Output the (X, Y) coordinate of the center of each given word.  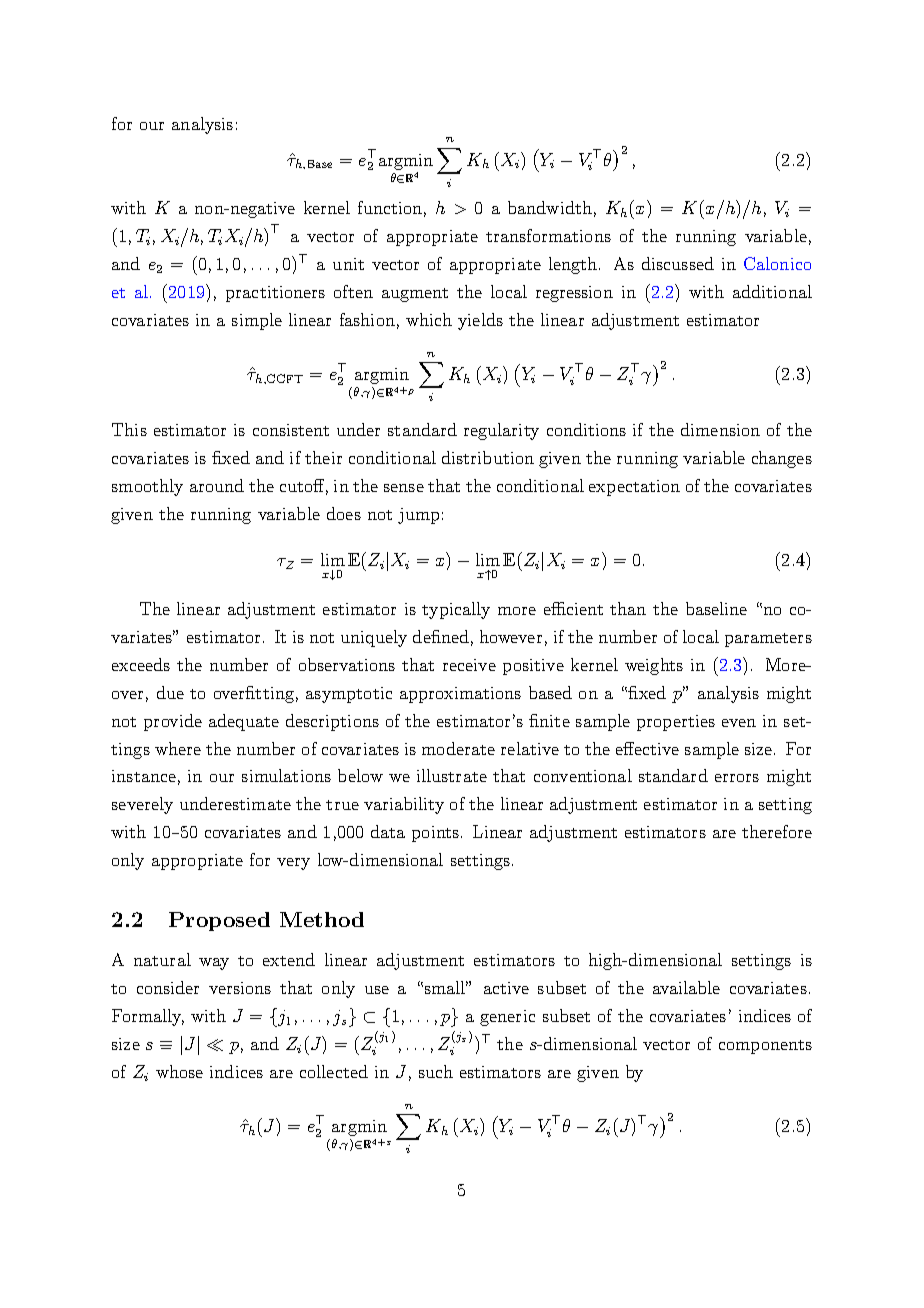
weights (654, 666)
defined (441, 636)
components (765, 1047)
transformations (548, 235)
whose (179, 1071)
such (436, 1071)
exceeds (141, 664)
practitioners (275, 294)
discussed (678, 263)
